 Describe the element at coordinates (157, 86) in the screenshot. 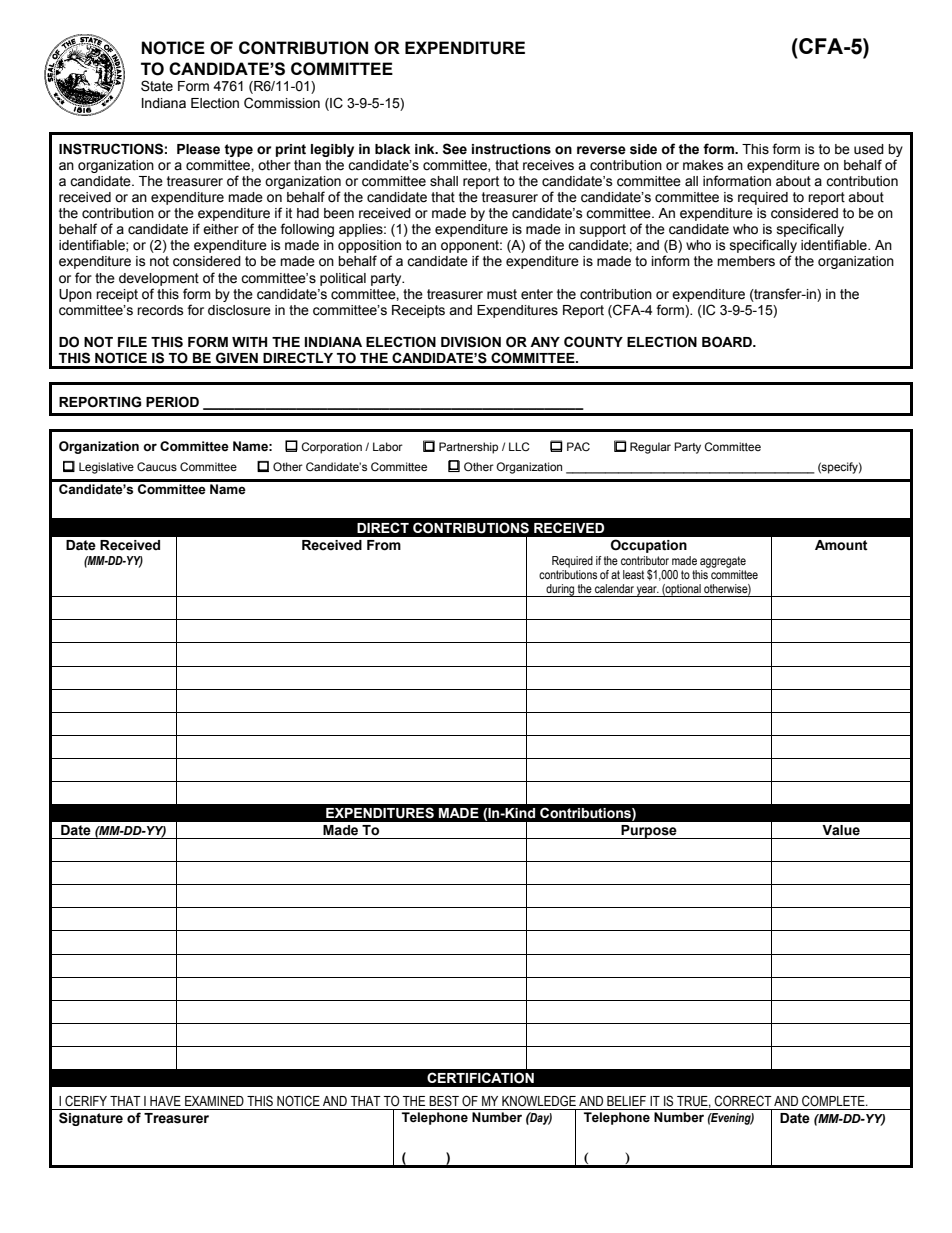

I see `State` at that location.
